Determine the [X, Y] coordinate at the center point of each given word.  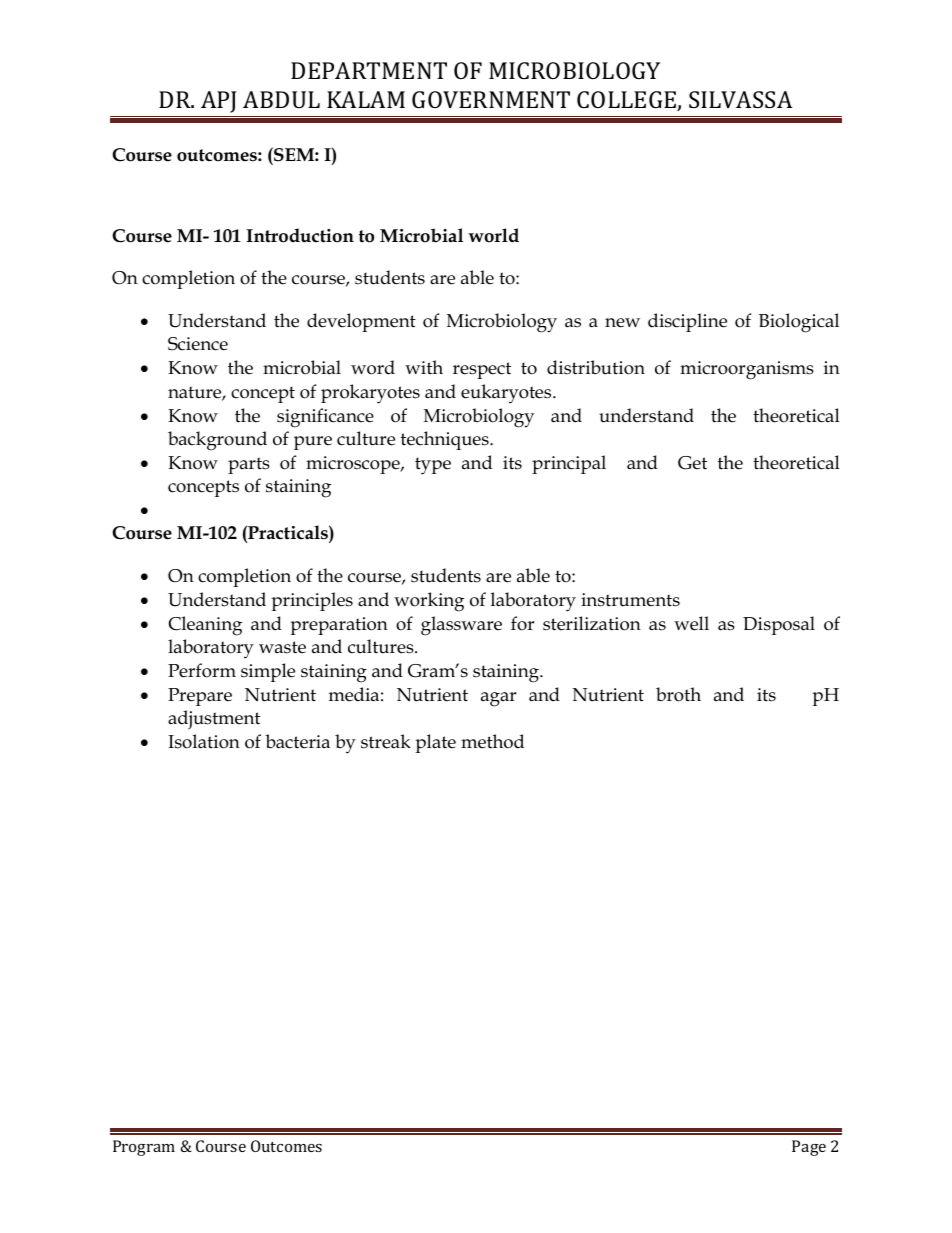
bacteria [297, 741]
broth [678, 694]
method [492, 741]
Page [809, 1148]
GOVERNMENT [491, 99]
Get [692, 463]
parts [249, 465]
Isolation [204, 741]
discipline [687, 322]
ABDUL [281, 99]
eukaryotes [507, 394]
